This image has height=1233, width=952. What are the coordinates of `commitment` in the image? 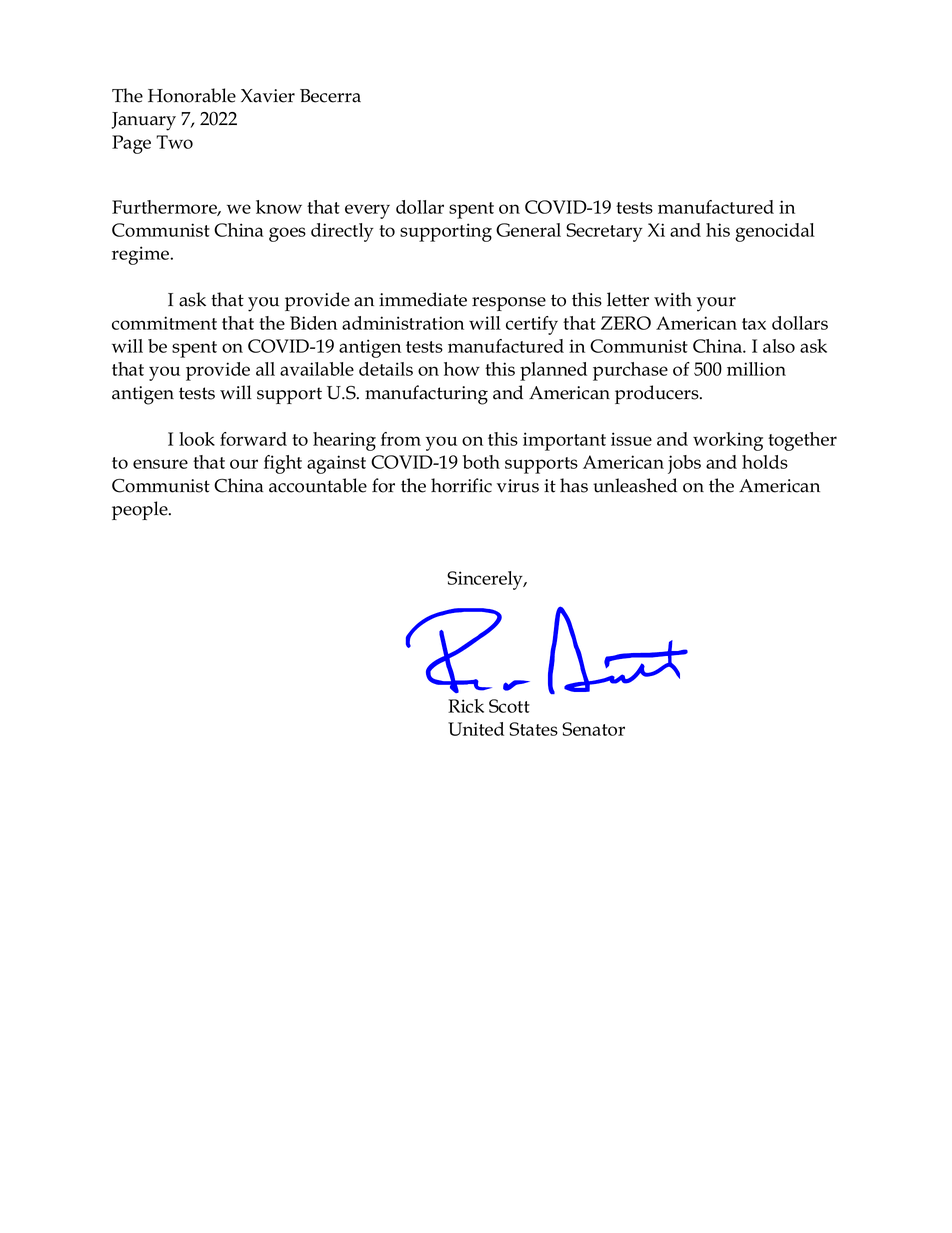 It's located at (164, 323).
